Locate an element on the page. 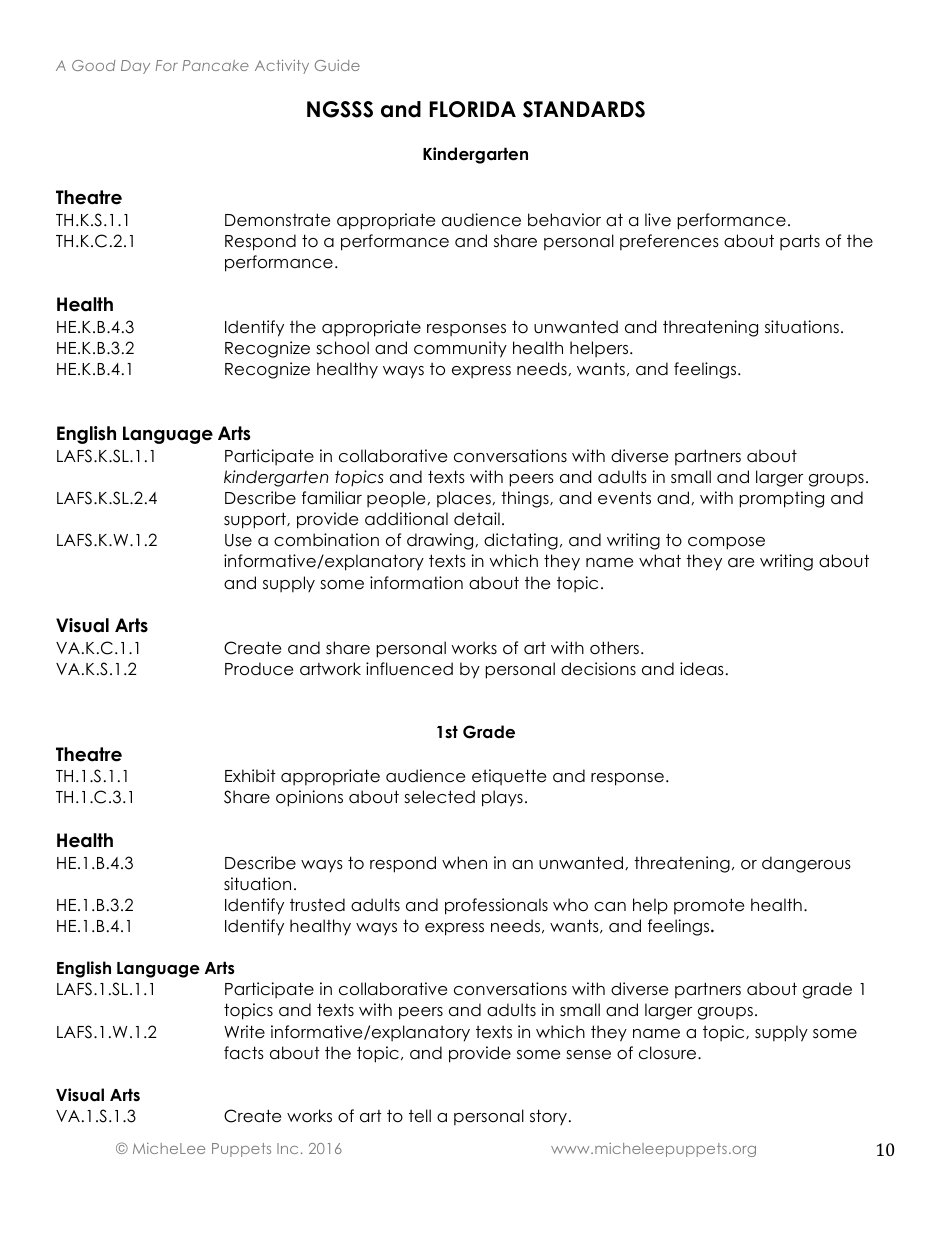 The image size is (952, 1233). closure is located at coordinates (669, 1053).
